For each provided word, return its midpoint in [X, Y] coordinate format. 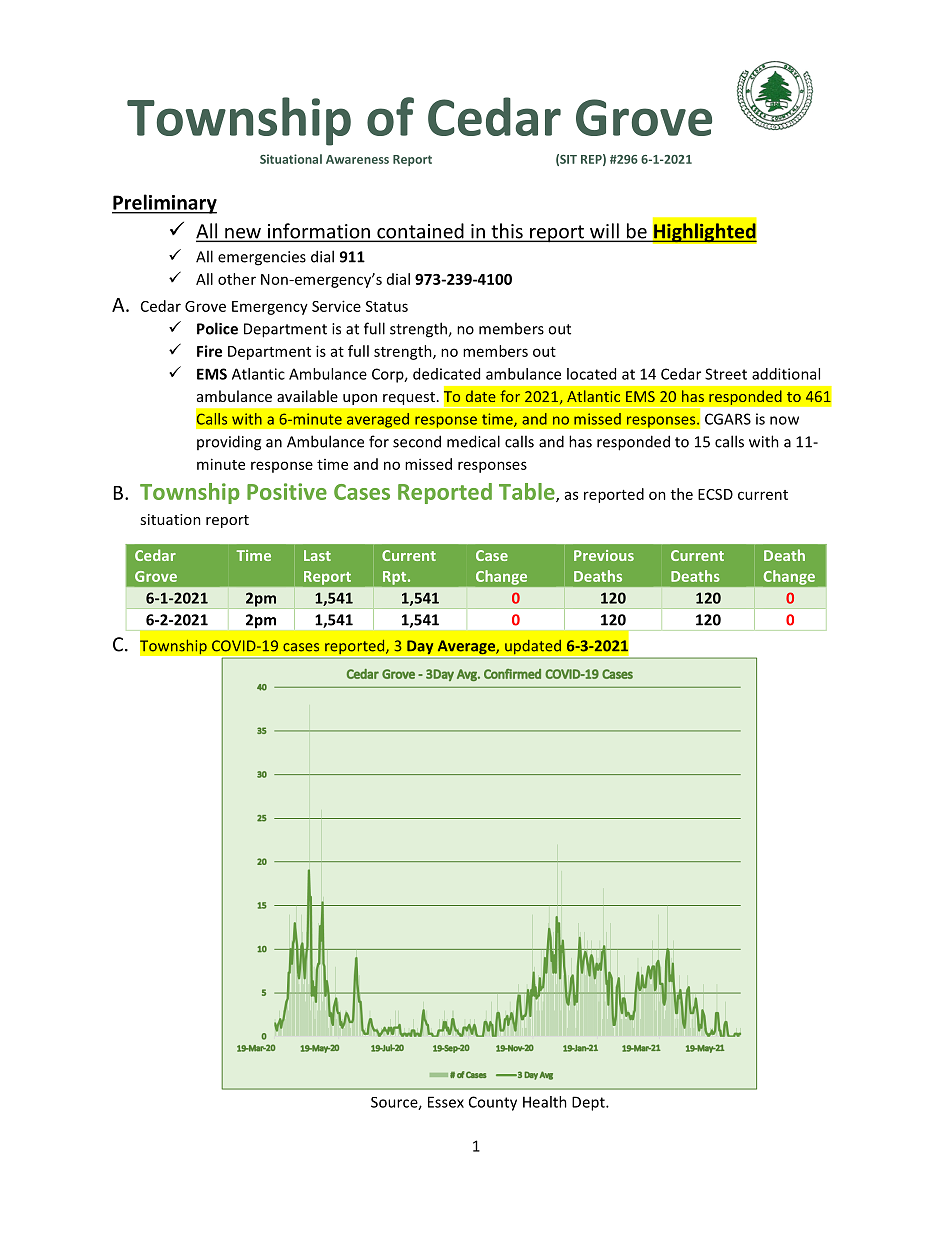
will [604, 232]
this [507, 232]
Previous [604, 555]
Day [420, 648]
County [493, 1103]
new [243, 234]
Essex [446, 1102]
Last [317, 555]
